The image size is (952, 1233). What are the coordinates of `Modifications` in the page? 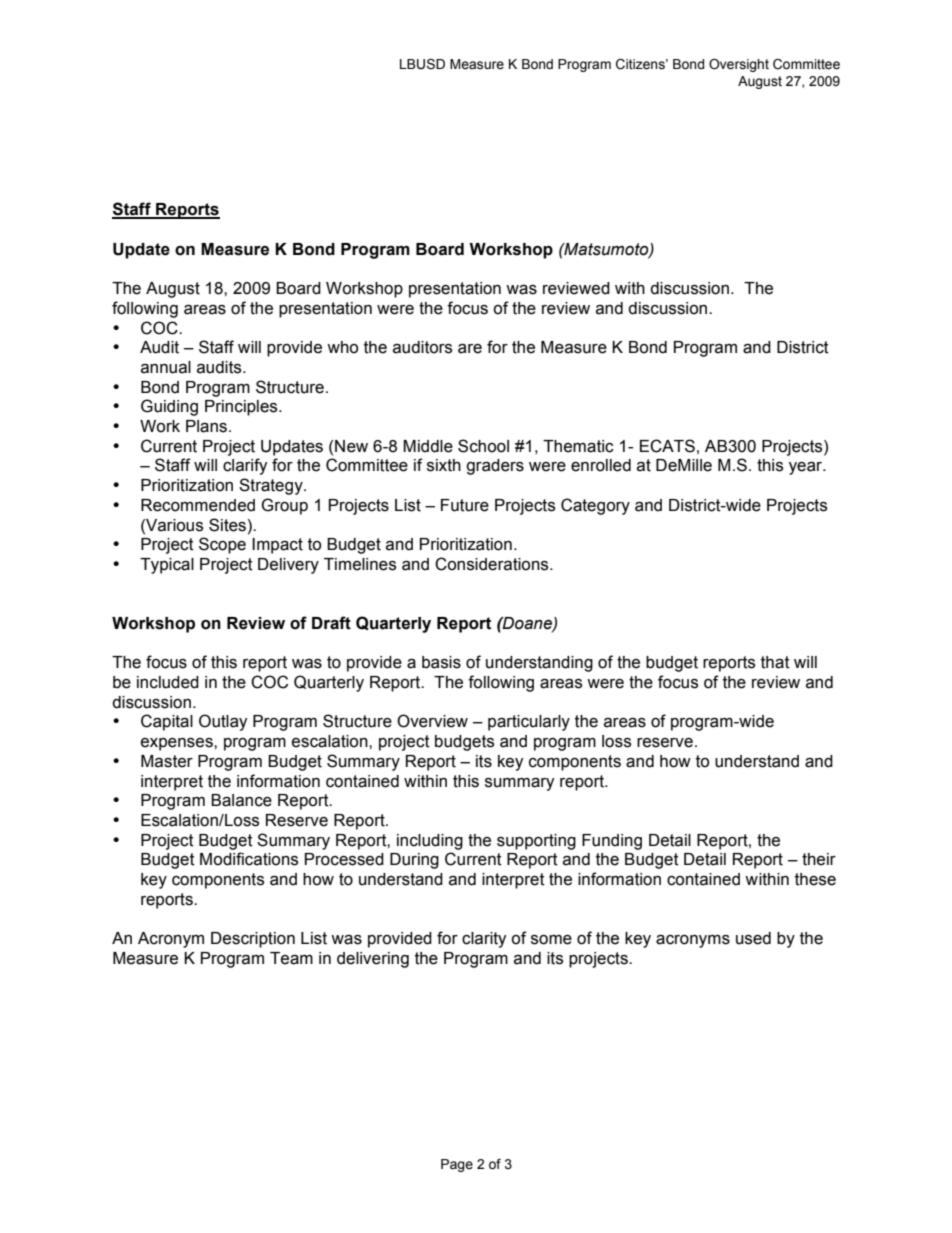 It's located at (249, 859).
